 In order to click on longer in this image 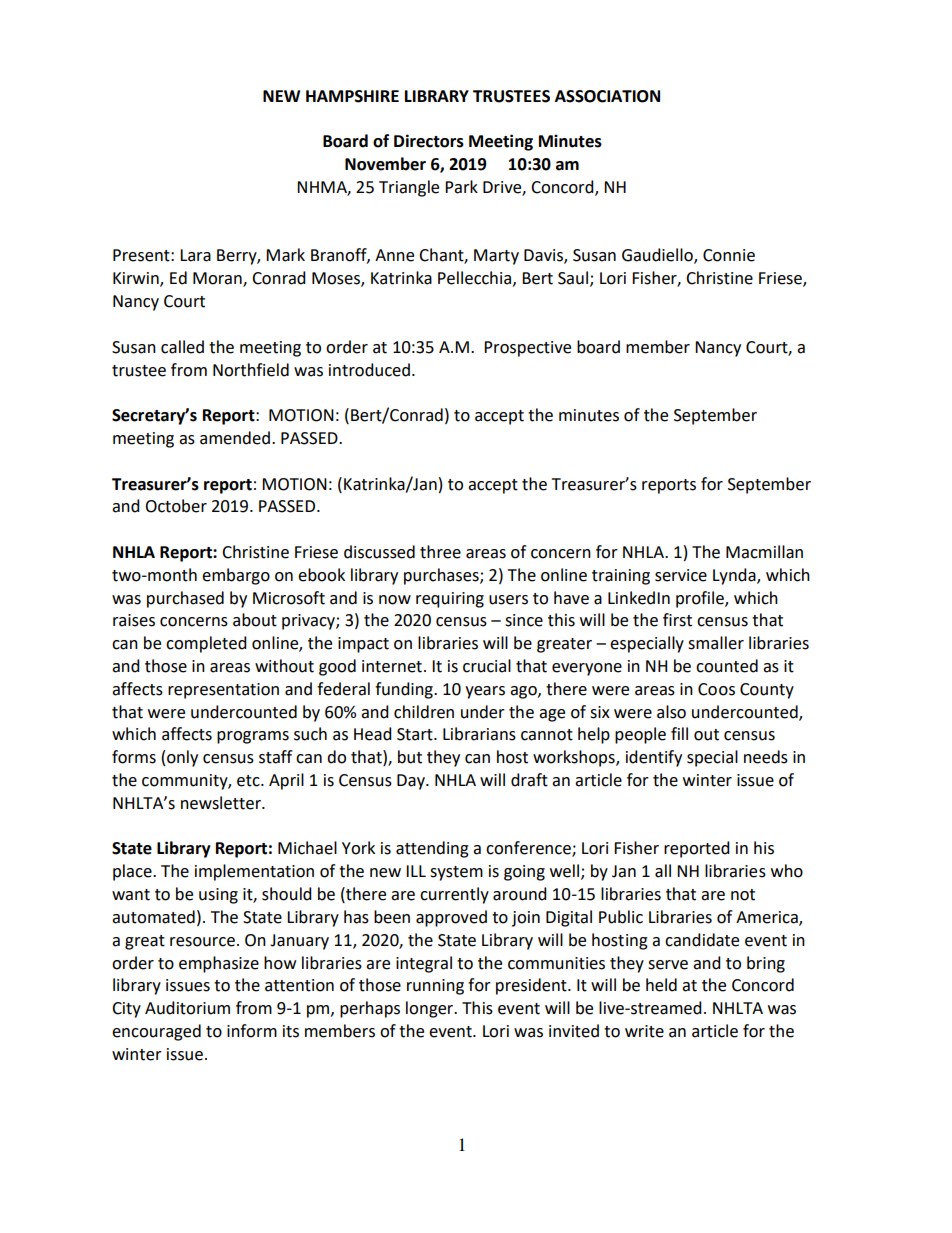, I will do `click(431, 1009)`.
